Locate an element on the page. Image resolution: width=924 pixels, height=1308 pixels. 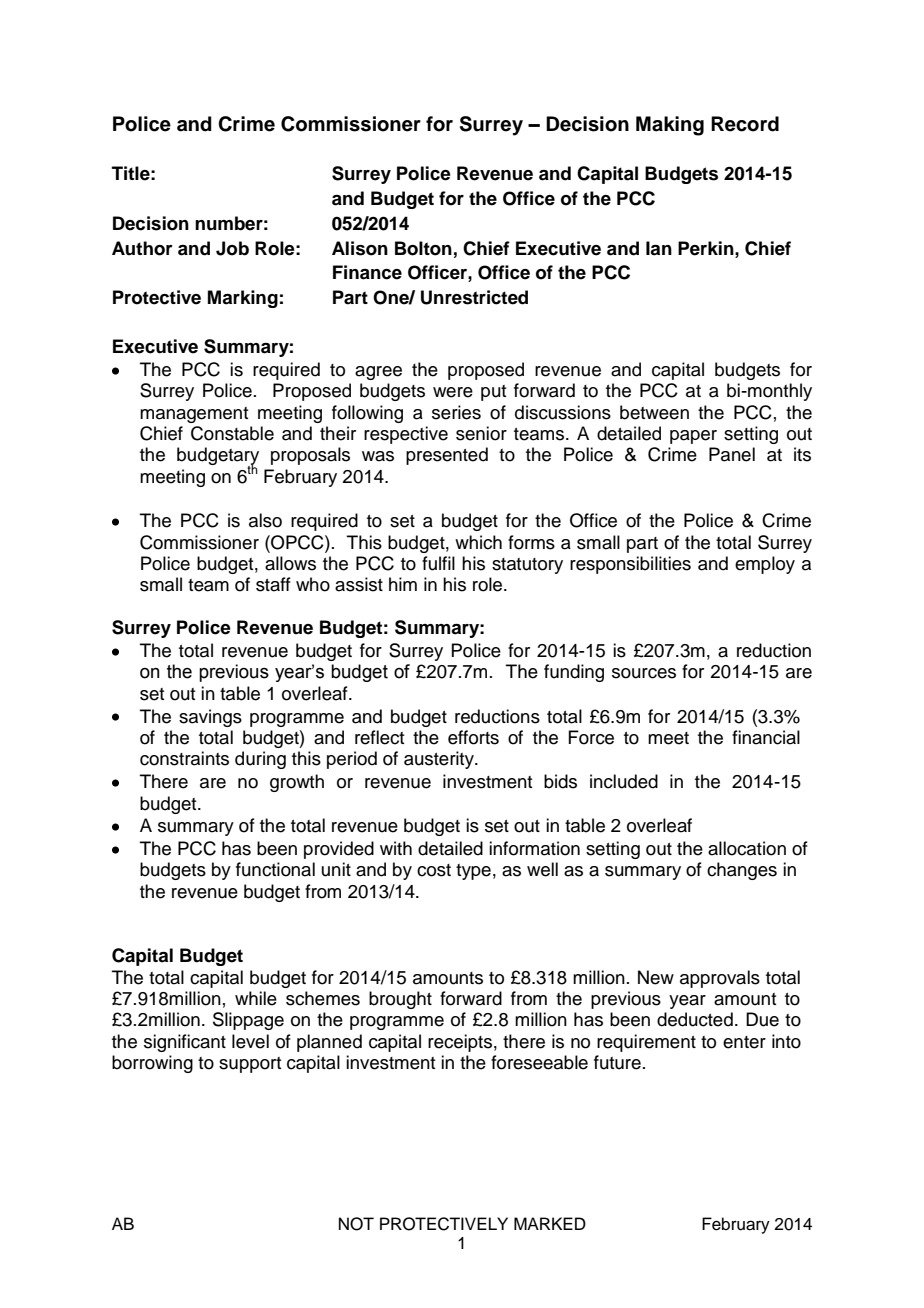
Bolton is located at coordinates (423, 248).
